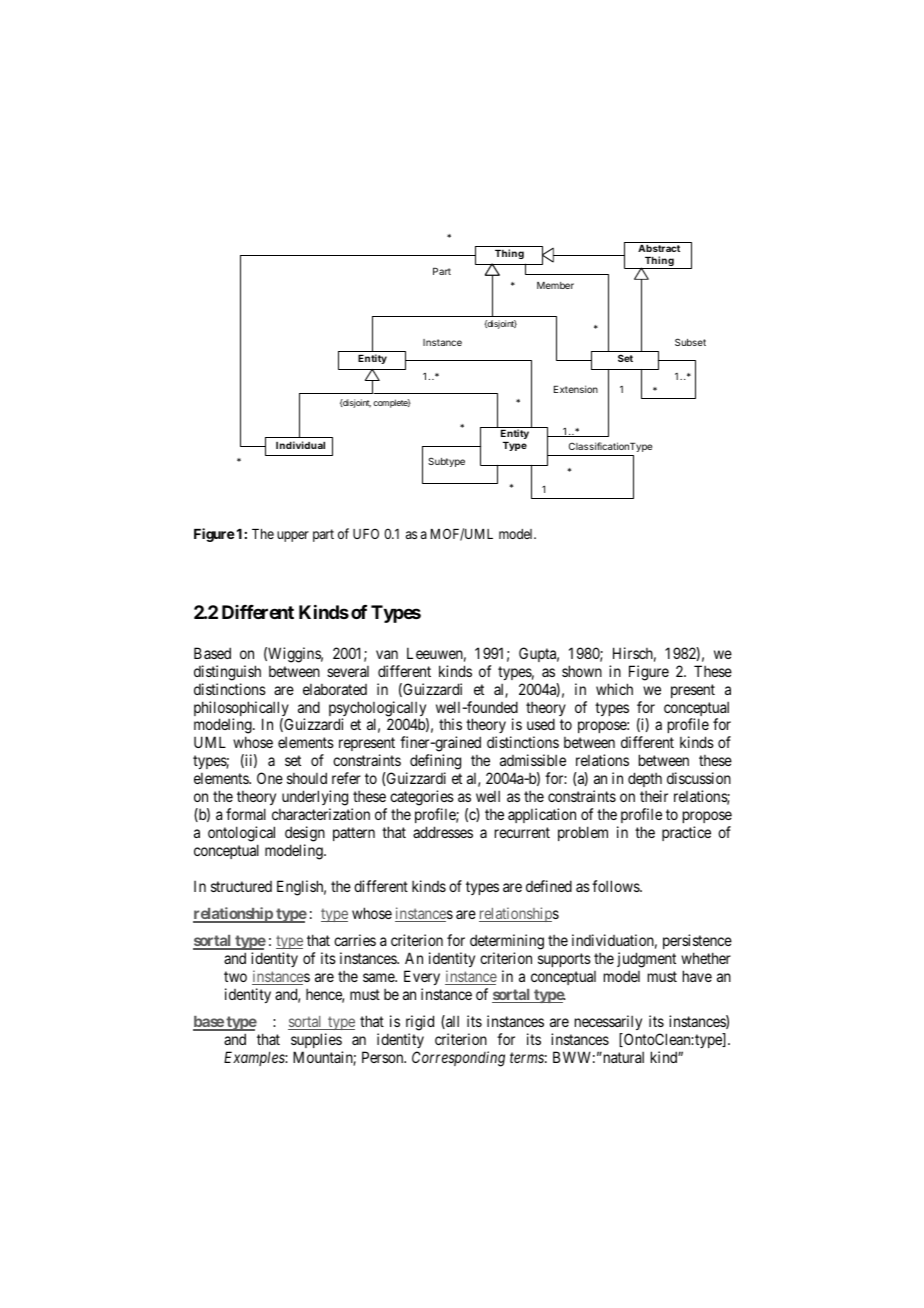 Image resolution: width=924 pixels, height=1308 pixels. Describe the element at coordinates (293, 536) in the image. I see `upper` at that location.
